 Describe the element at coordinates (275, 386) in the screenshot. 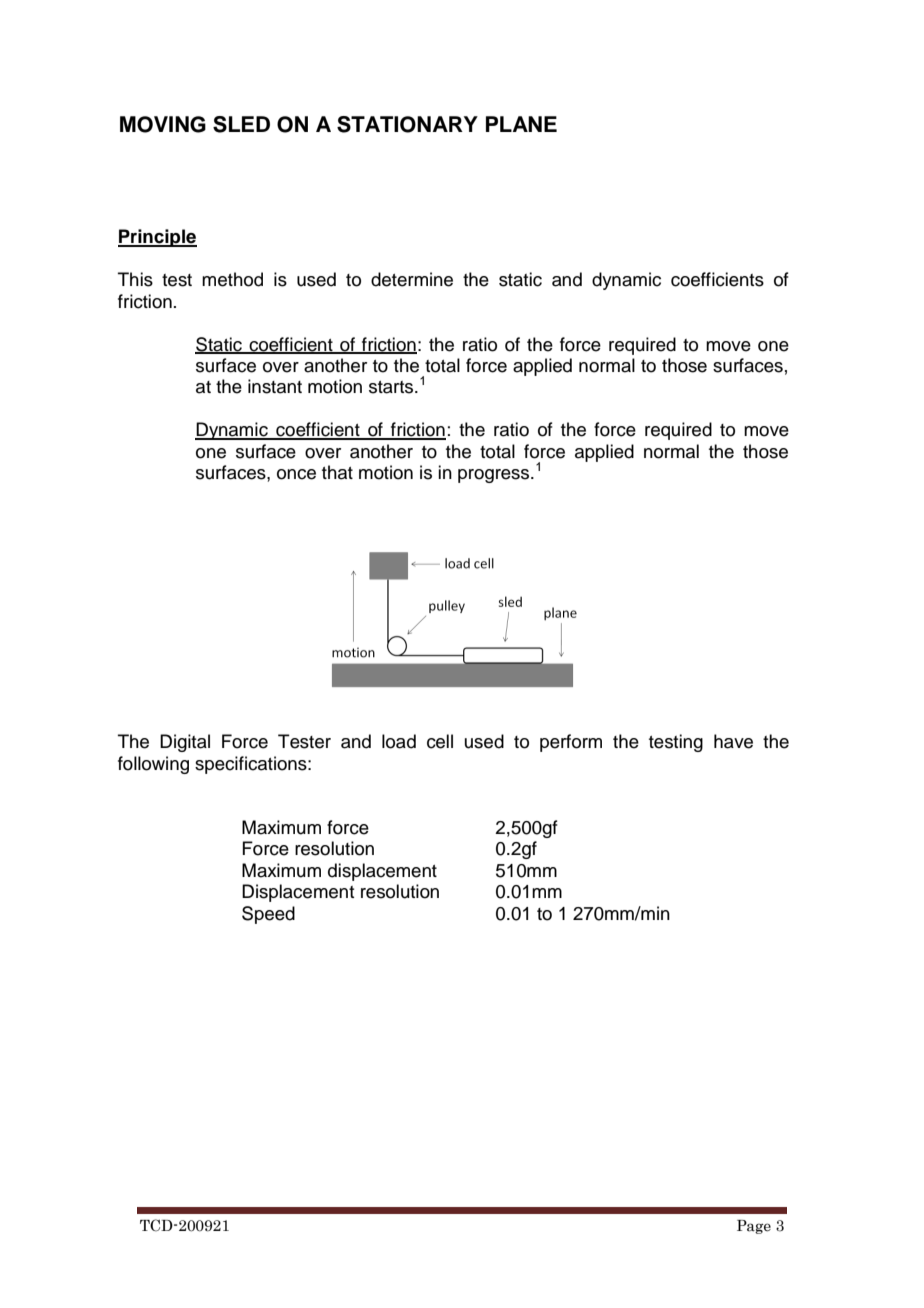

I see `instant` at that location.
